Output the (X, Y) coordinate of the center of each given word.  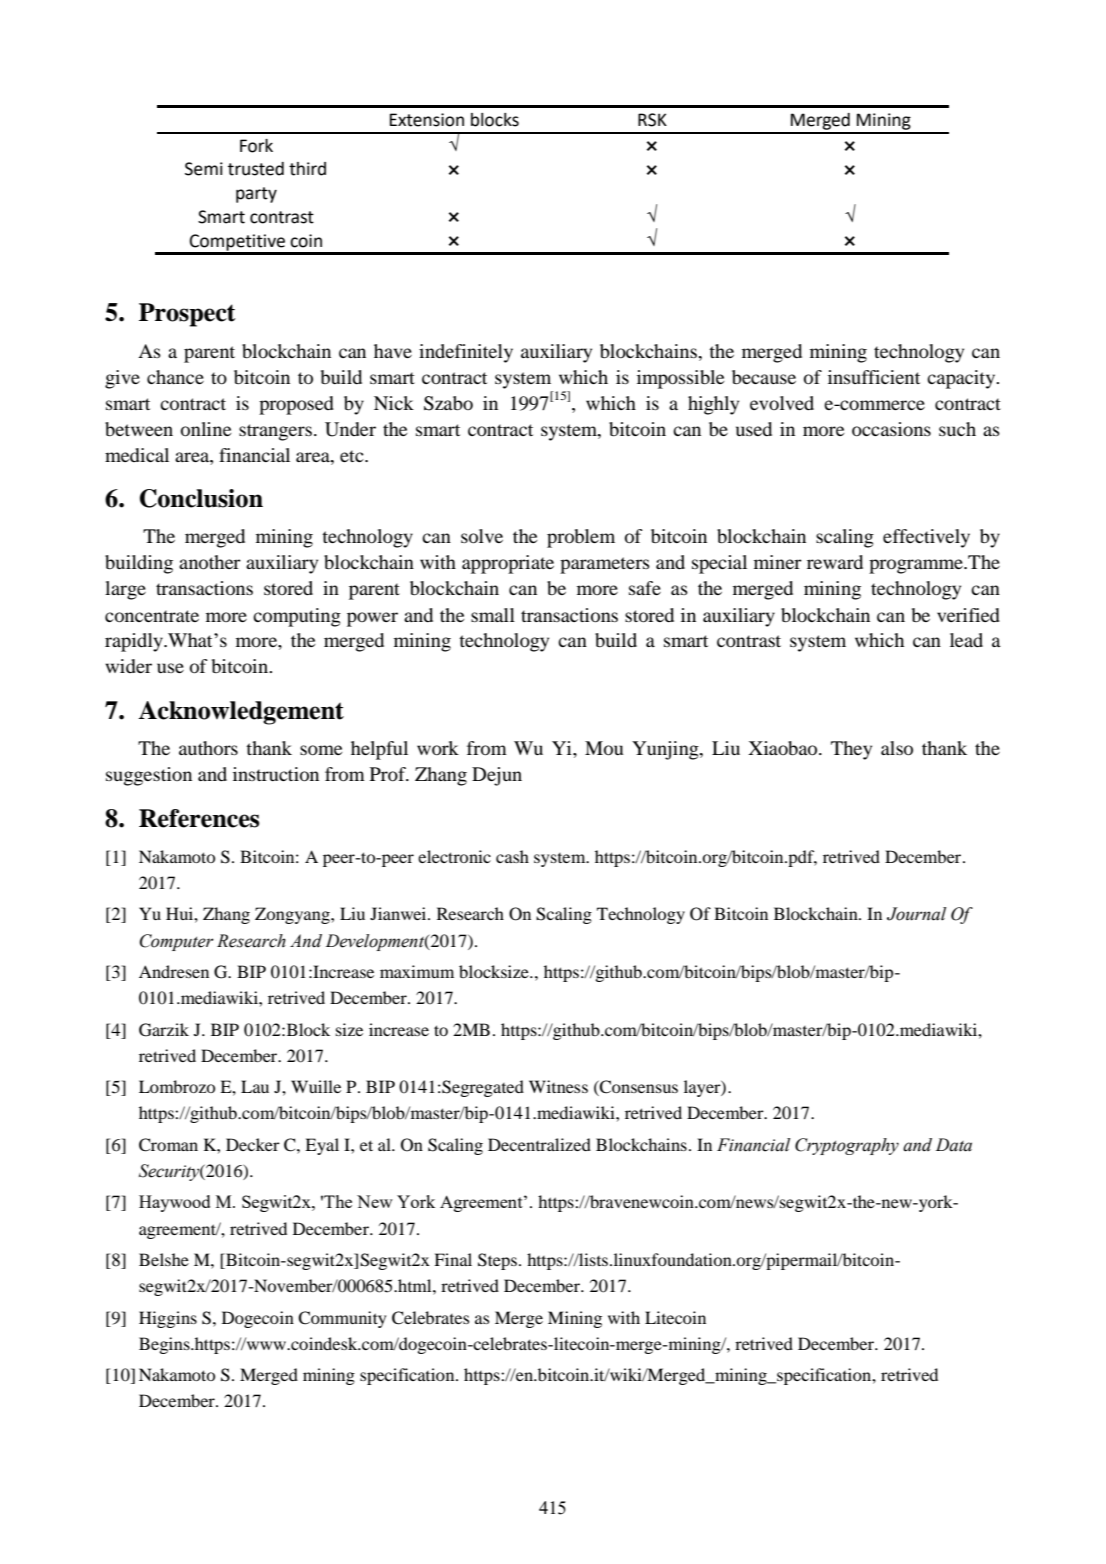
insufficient (874, 377)
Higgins (168, 1319)
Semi (204, 169)
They (851, 750)
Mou (604, 748)
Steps (497, 1261)
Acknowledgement (241, 713)
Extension (427, 120)
